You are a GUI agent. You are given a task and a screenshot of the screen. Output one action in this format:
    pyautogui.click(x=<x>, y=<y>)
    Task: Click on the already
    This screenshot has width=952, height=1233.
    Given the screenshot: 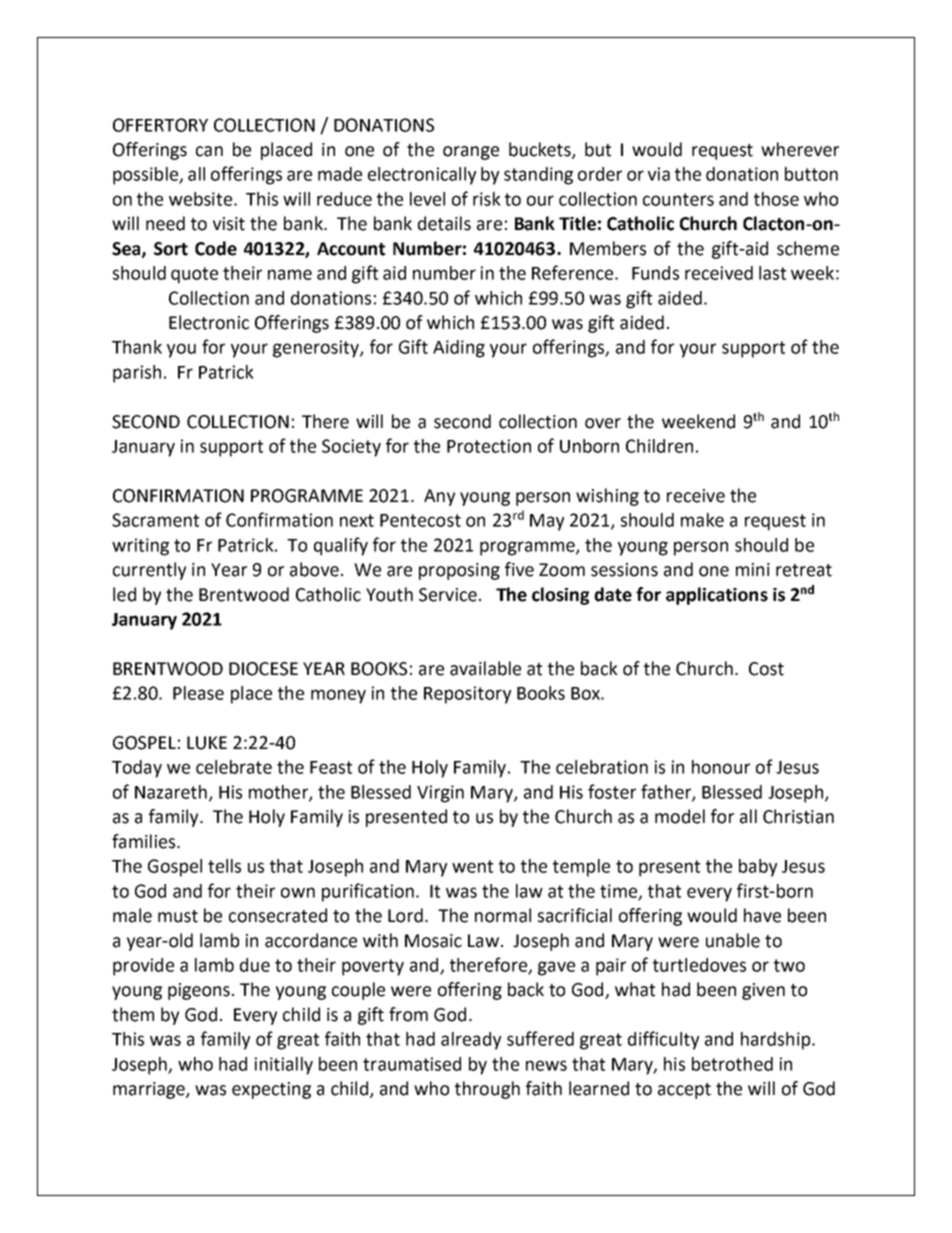 What is the action you would take?
    pyautogui.click(x=471, y=1041)
